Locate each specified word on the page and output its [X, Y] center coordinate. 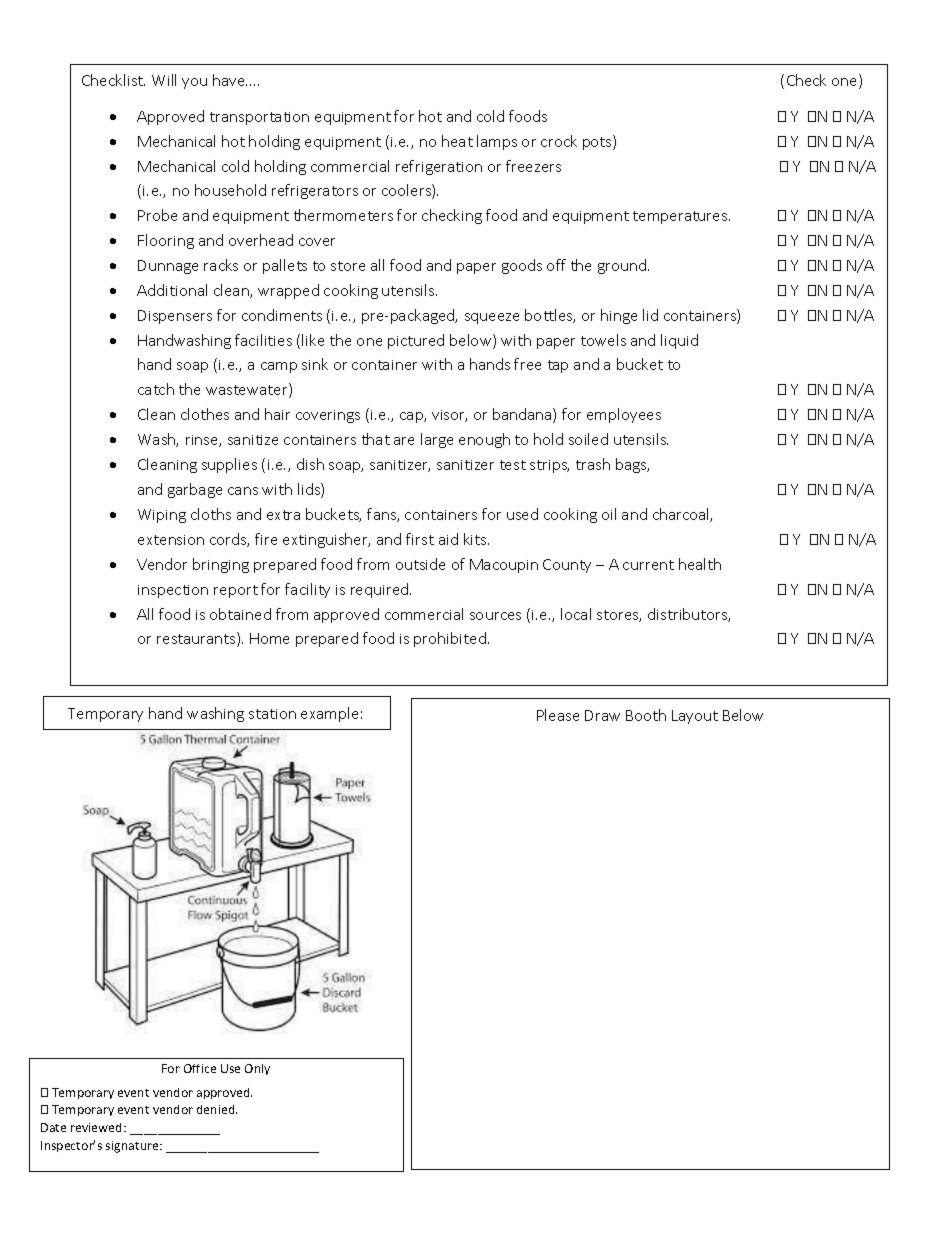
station [272, 714]
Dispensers [175, 317]
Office [200, 1068]
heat [457, 141]
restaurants [197, 639]
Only [257, 1069]
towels [603, 340]
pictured [416, 341]
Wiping [162, 516]
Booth [646, 715]
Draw [602, 715]
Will [164, 80]
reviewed [98, 1127]
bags [632, 465]
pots [598, 142]
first [420, 539]
